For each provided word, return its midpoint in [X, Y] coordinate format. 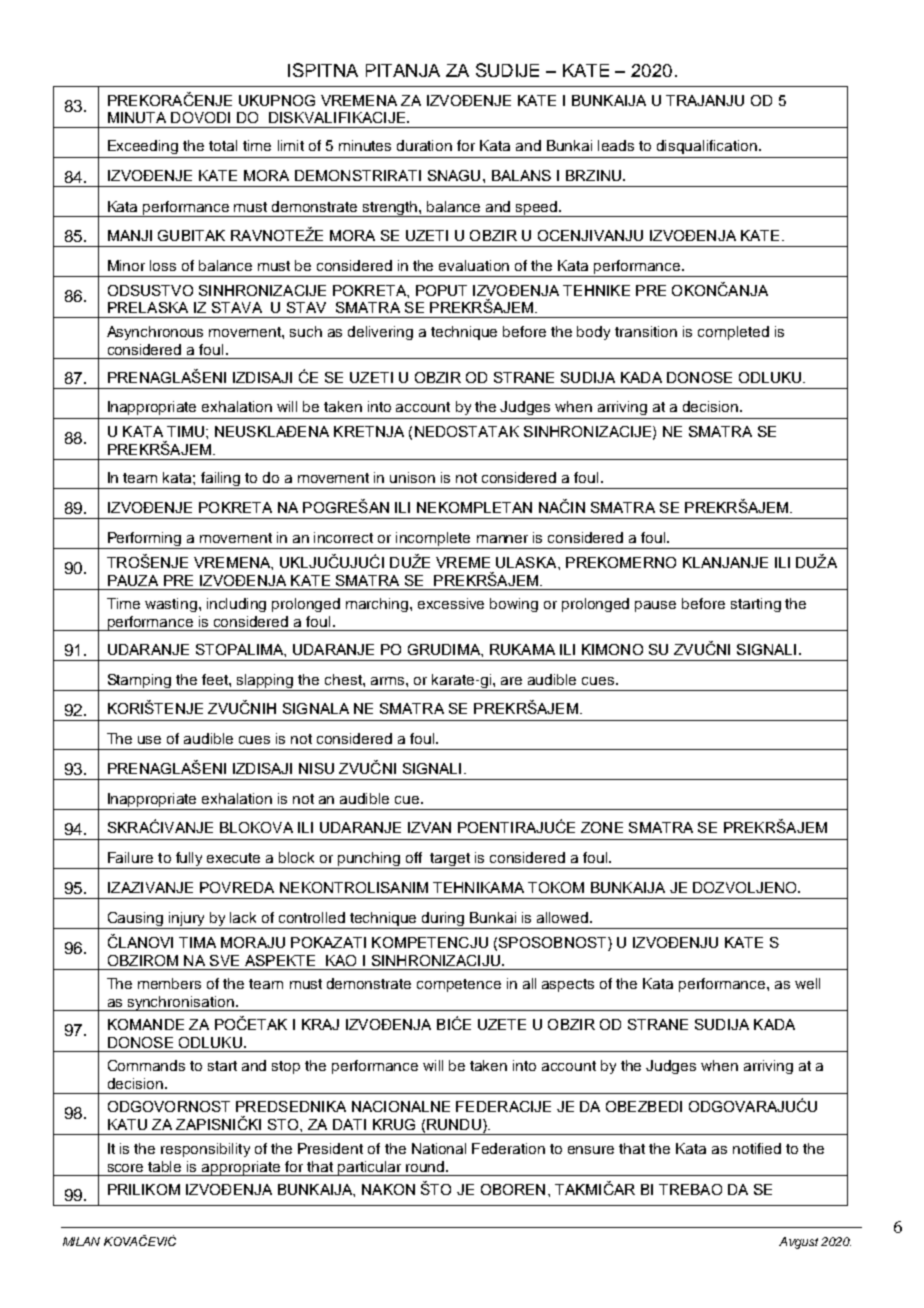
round [426, 1166]
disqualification [708, 147]
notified [757, 1148]
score [125, 1168]
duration [424, 145]
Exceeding [143, 147]
